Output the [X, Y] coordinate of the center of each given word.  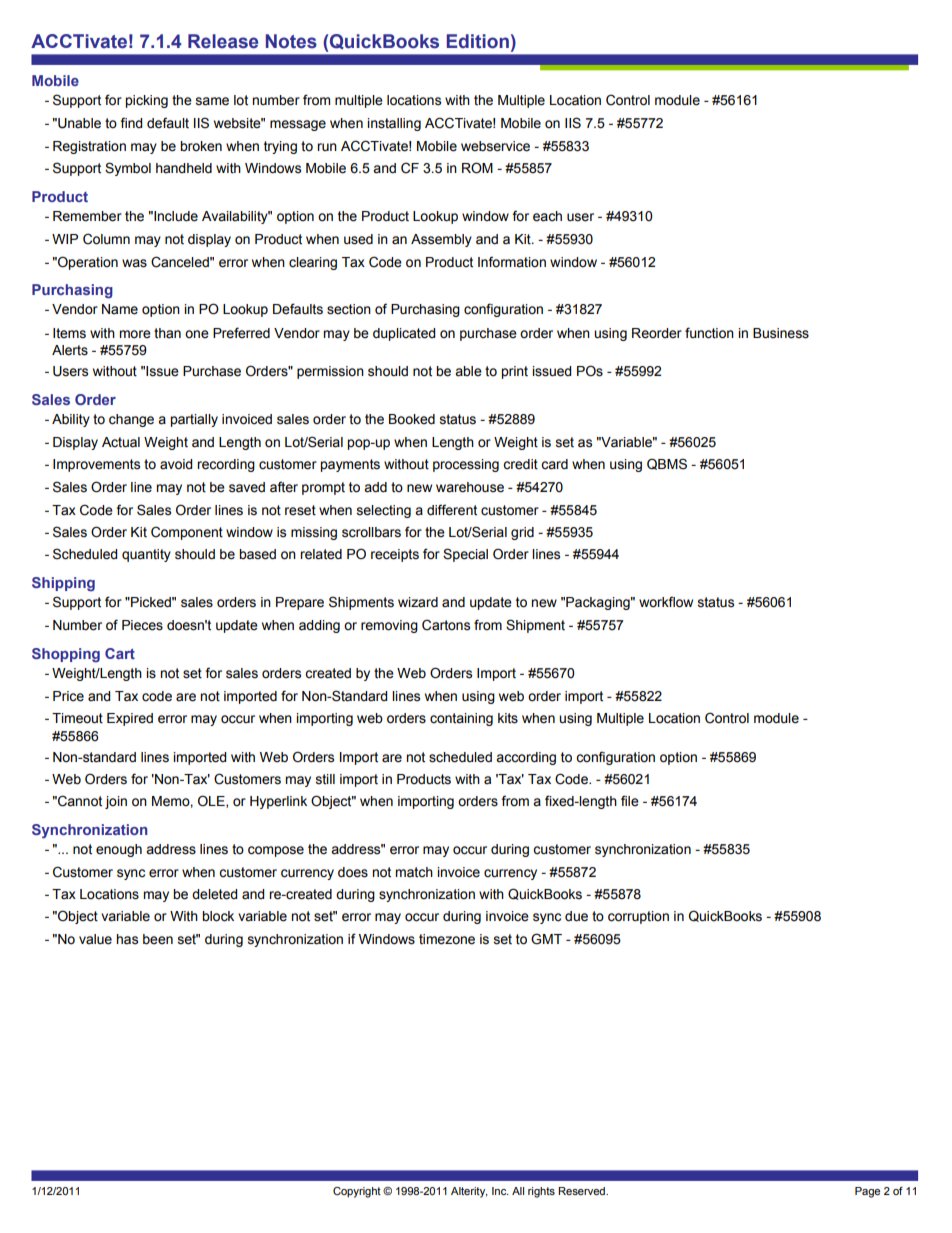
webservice [495, 146]
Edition [478, 41]
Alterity [469, 1192]
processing [466, 465]
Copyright [357, 1192]
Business [781, 333]
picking [146, 101]
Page [867, 1192]
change [131, 420]
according [526, 758]
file [630, 801]
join [116, 802]
